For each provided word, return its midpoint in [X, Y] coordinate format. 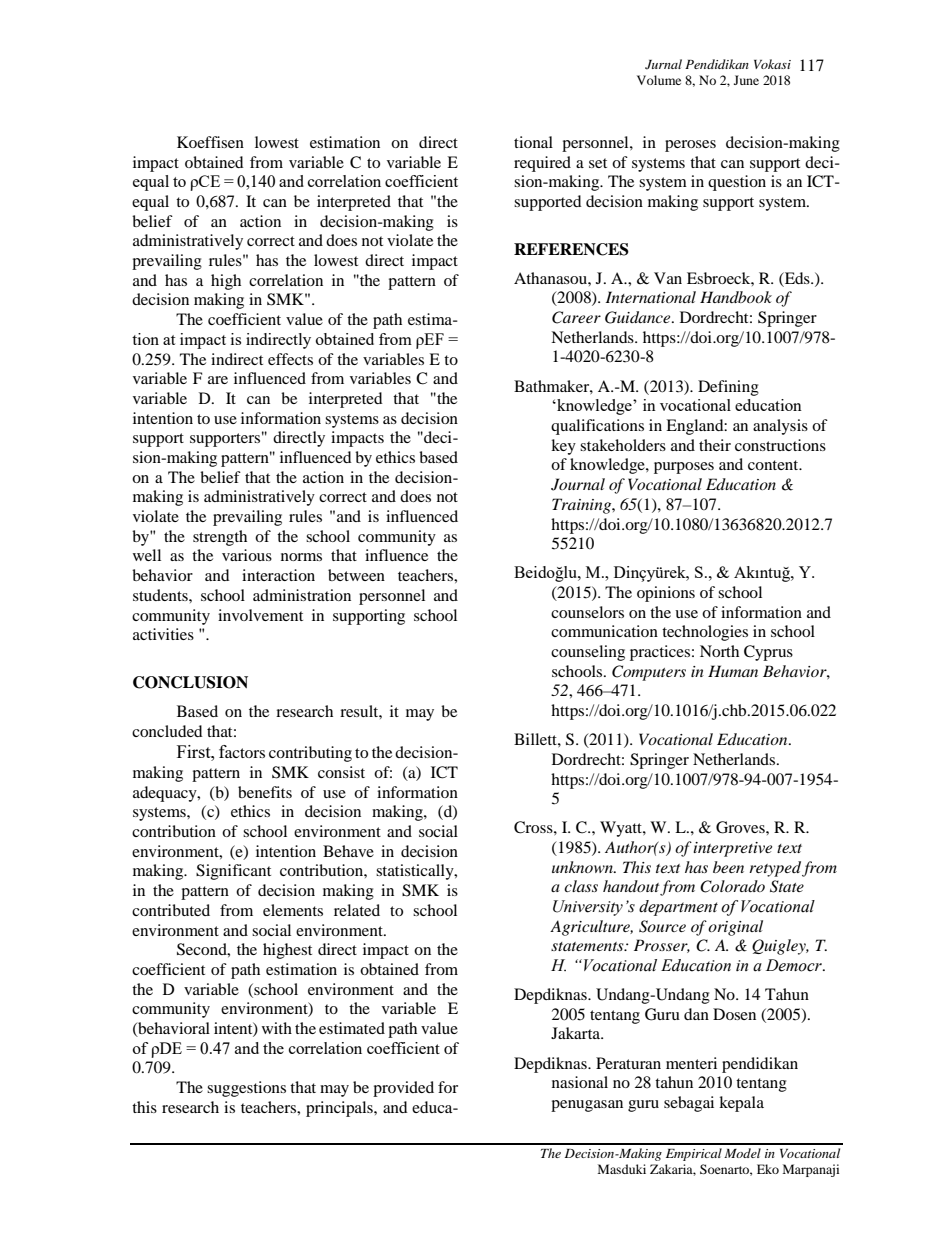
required [542, 164]
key [563, 447]
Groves [741, 827]
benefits [265, 792]
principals [340, 1109]
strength [220, 538]
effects [290, 359]
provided [403, 1089]
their [715, 445]
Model [742, 1153]
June [746, 80]
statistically [416, 872]
